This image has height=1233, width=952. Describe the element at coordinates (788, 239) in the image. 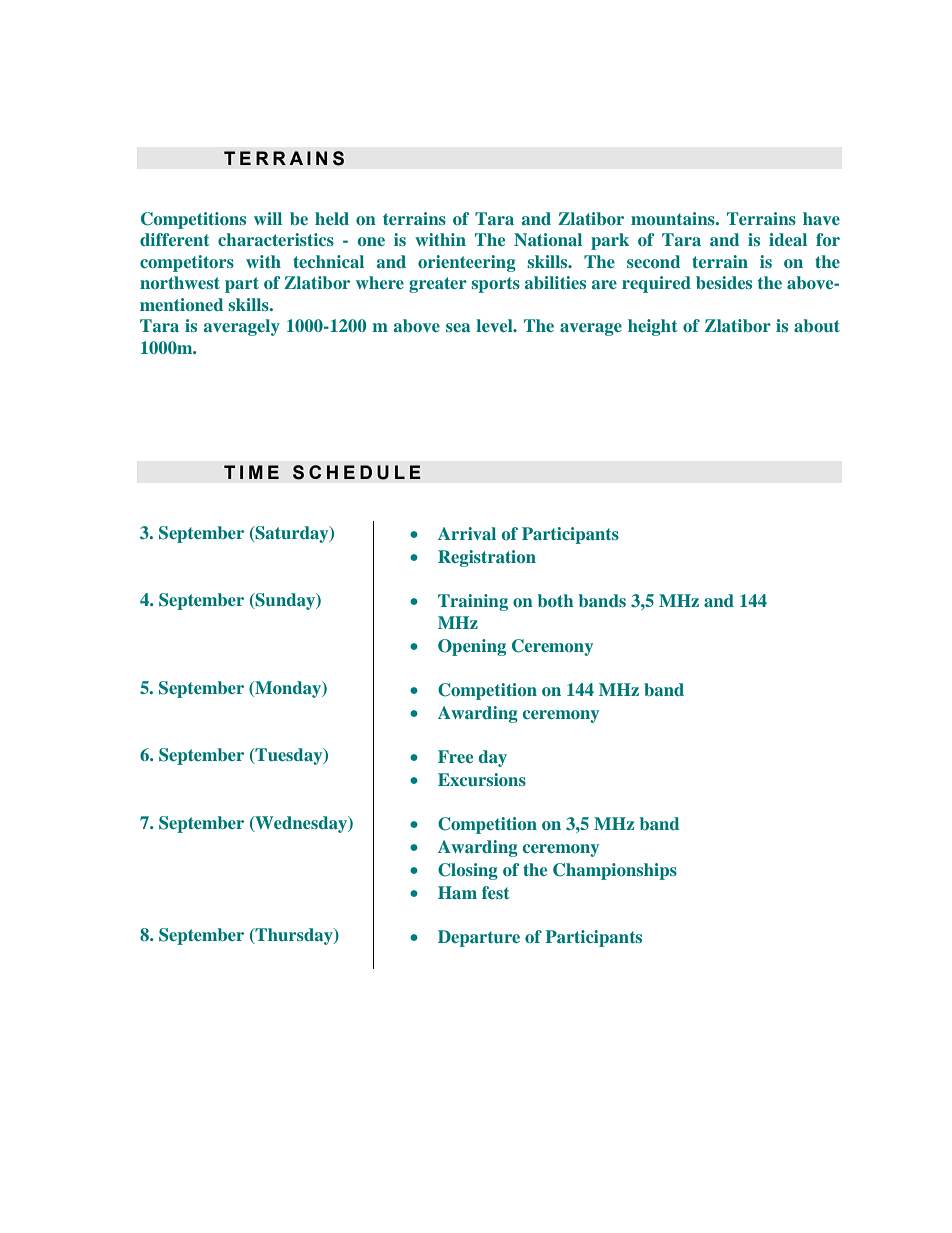

I see `ideal` at that location.
